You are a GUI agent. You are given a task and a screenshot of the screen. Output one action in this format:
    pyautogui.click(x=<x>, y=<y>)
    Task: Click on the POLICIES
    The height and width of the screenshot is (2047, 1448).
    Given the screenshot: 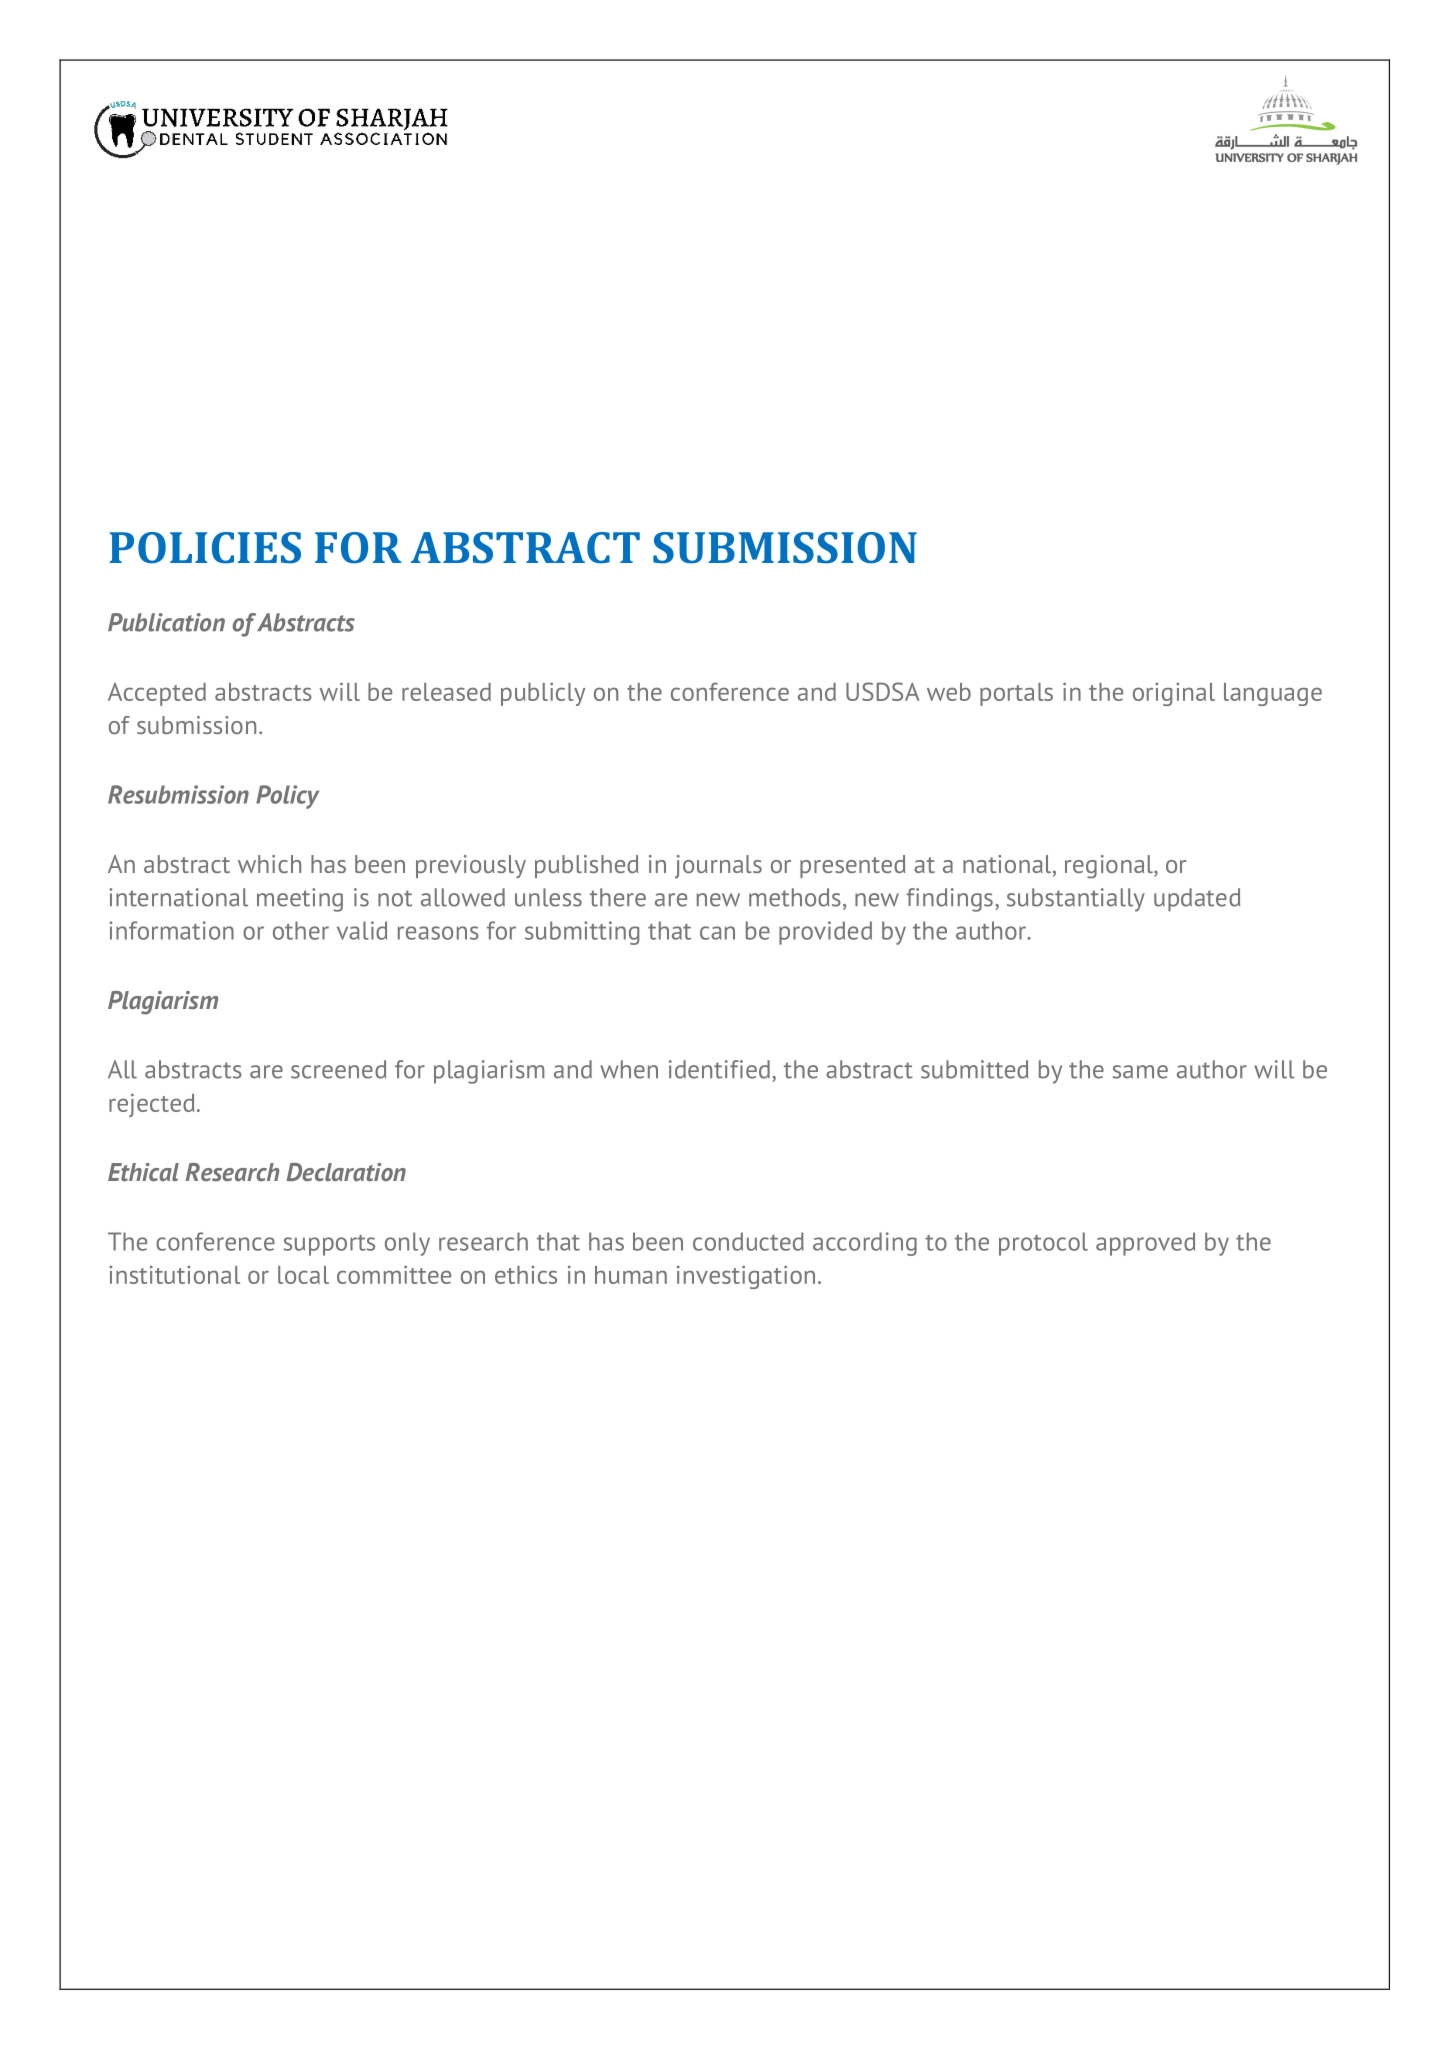 What is the action you would take?
    pyautogui.click(x=205, y=548)
